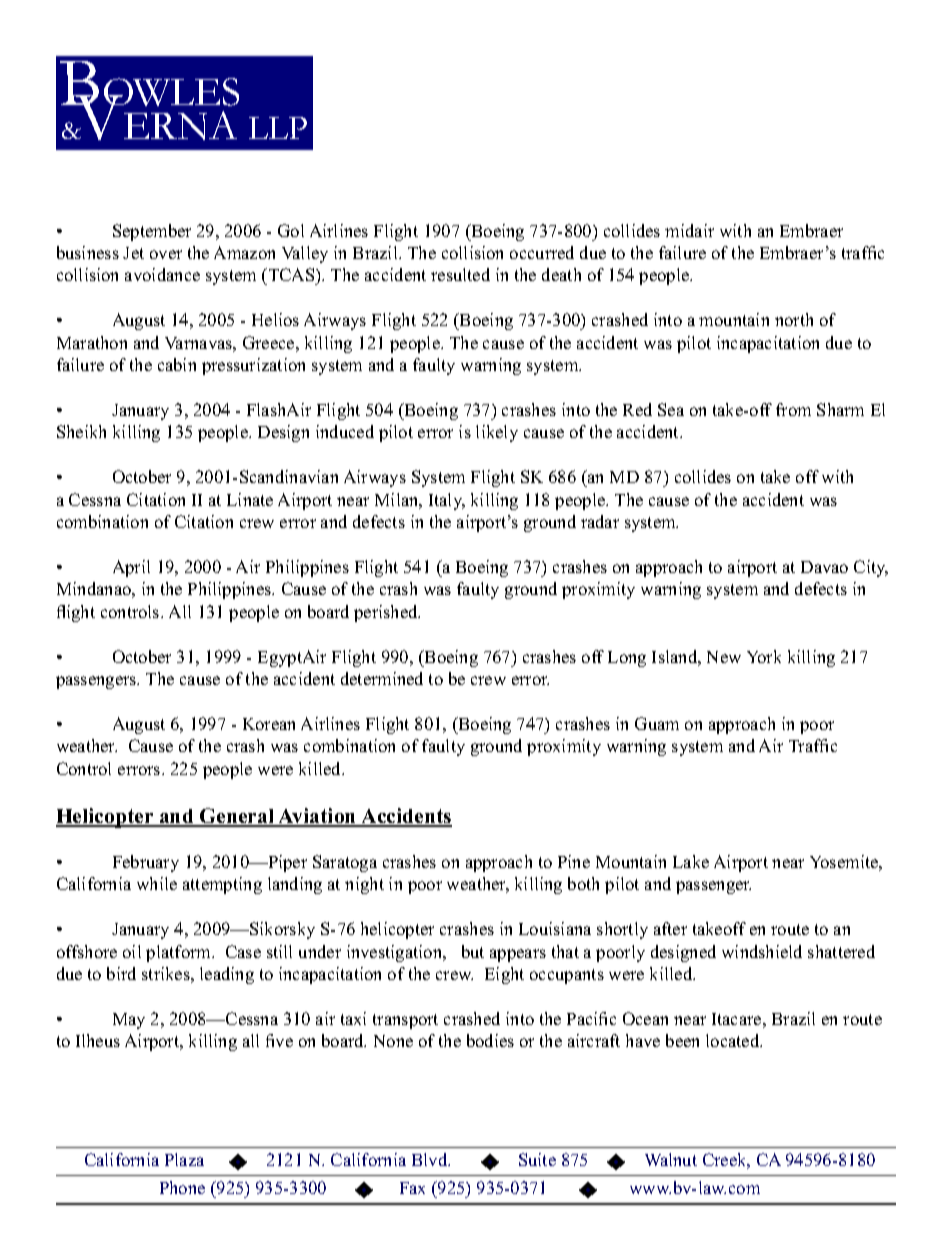 The image size is (952, 1233). What do you see at coordinates (447, 501) in the page?
I see `Italy` at bounding box center [447, 501].
